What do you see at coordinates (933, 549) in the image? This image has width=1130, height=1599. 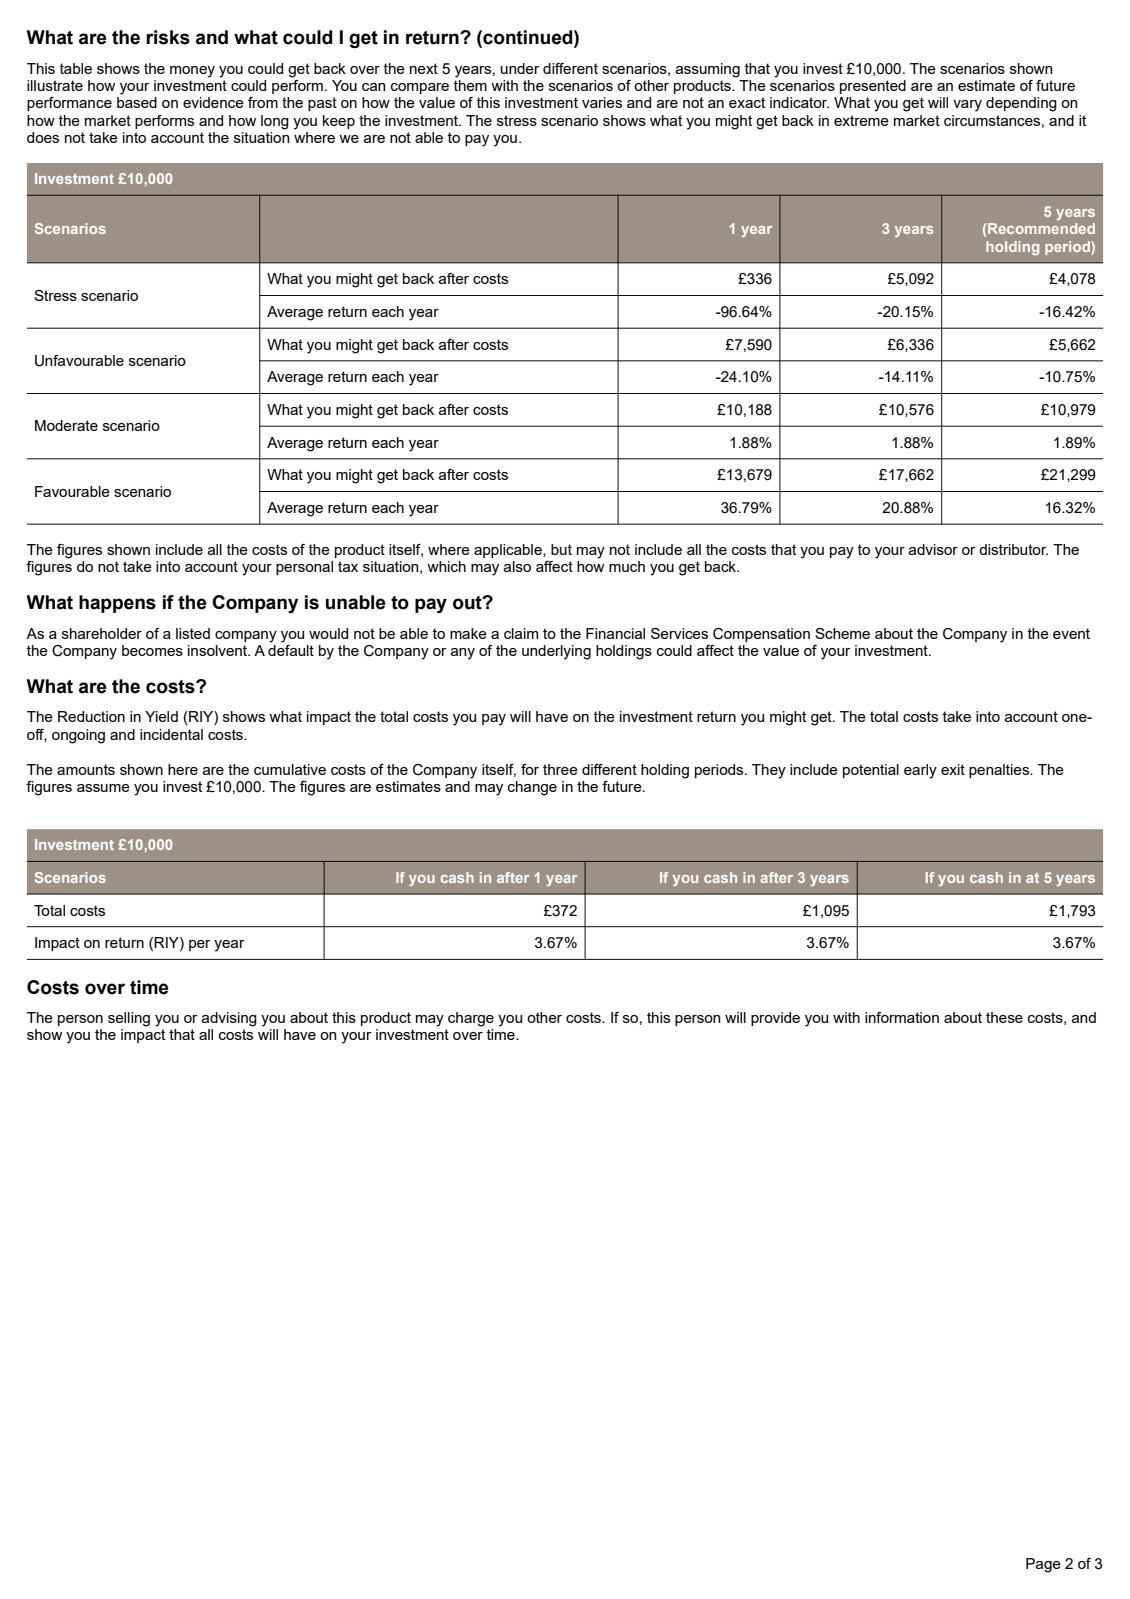 I see `advisor` at bounding box center [933, 549].
